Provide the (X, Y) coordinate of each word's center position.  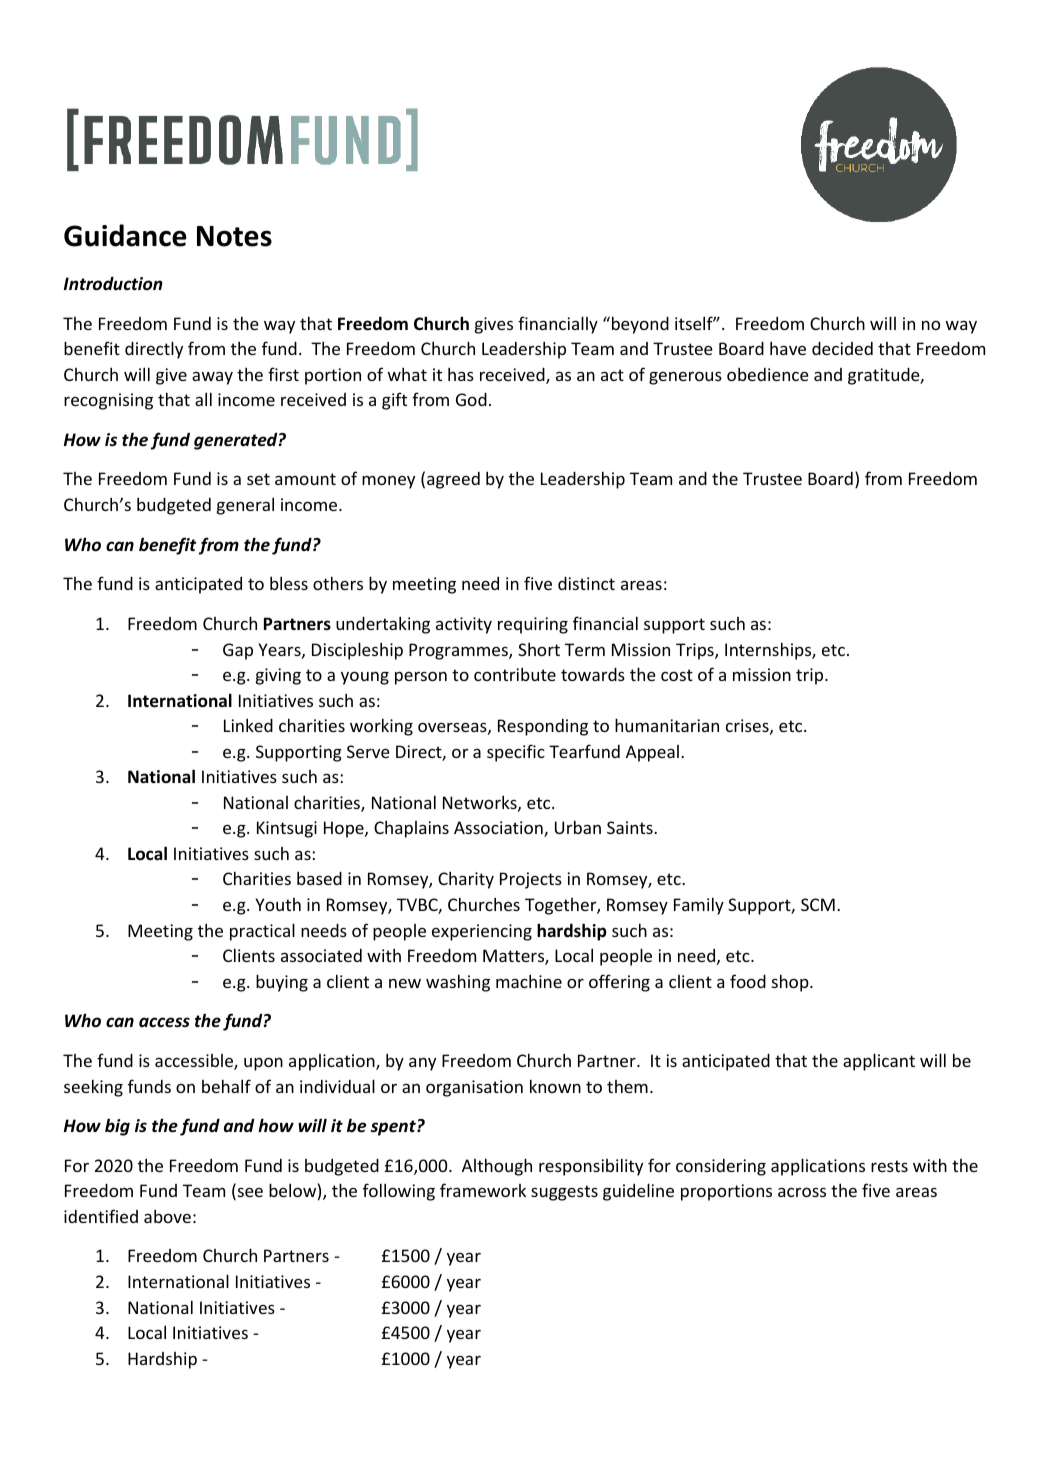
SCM (818, 904)
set (258, 479)
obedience (768, 374)
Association (499, 829)
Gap (238, 651)
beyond (639, 325)
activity (464, 625)
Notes (234, 236)
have (788, 348)
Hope (345, 829)
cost (677, 675)
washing (458, 983)
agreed (453, 480)
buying (282, 983)
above (167, 1216)
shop (791, 983)
